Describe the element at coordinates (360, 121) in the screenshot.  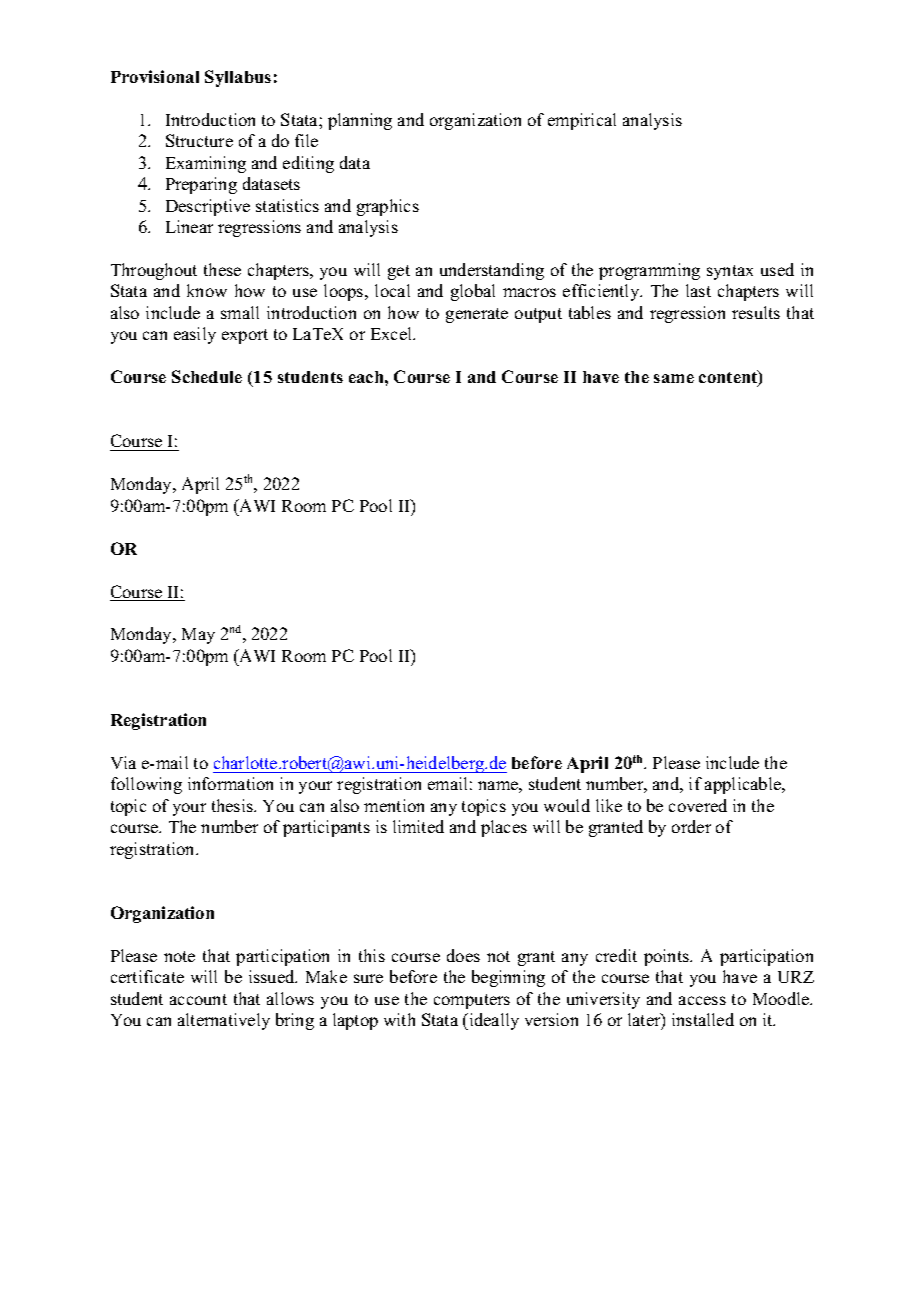
I see `planning` at that location.
